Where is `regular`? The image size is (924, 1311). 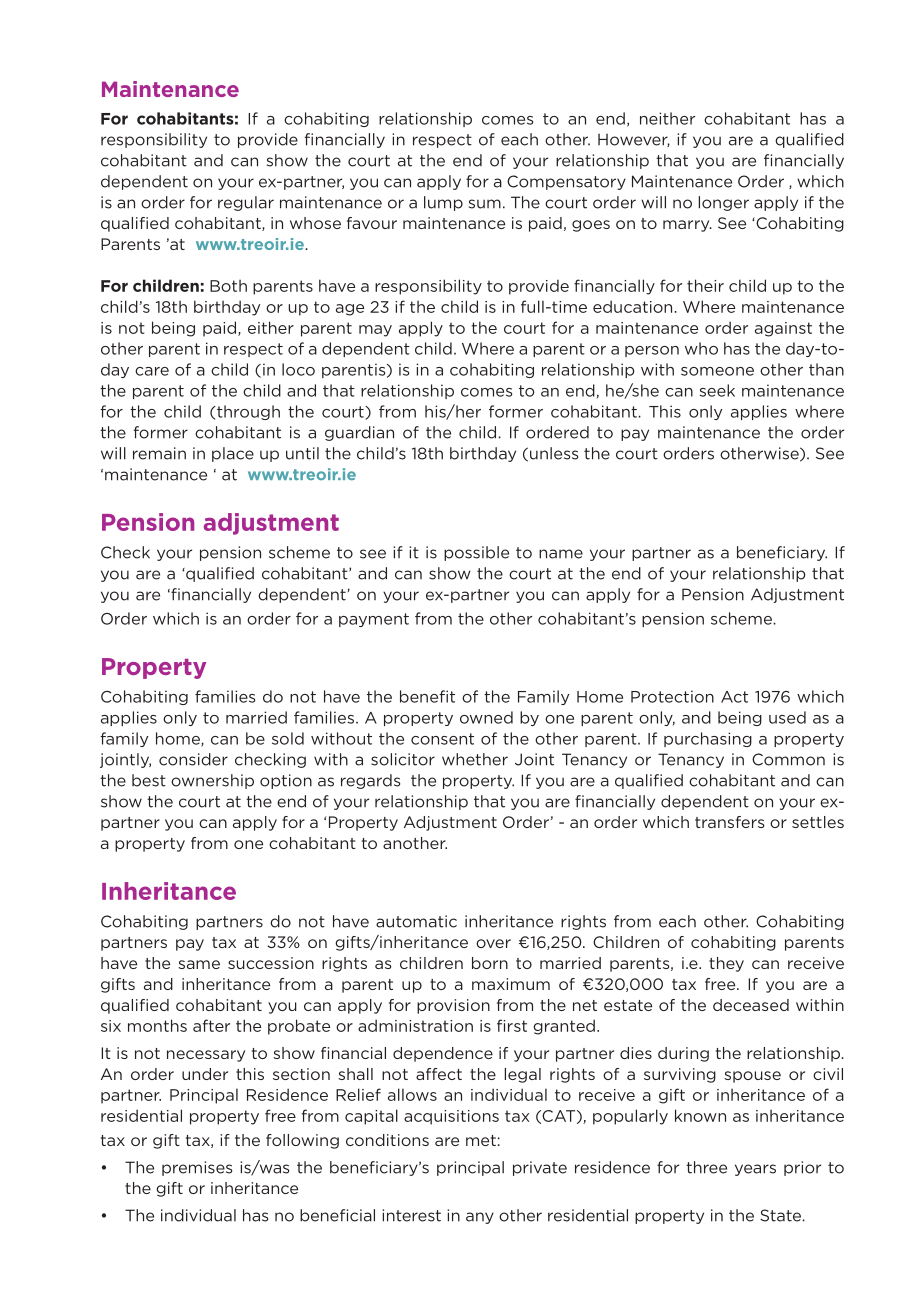
regular is located at coordinates (246, 203).
